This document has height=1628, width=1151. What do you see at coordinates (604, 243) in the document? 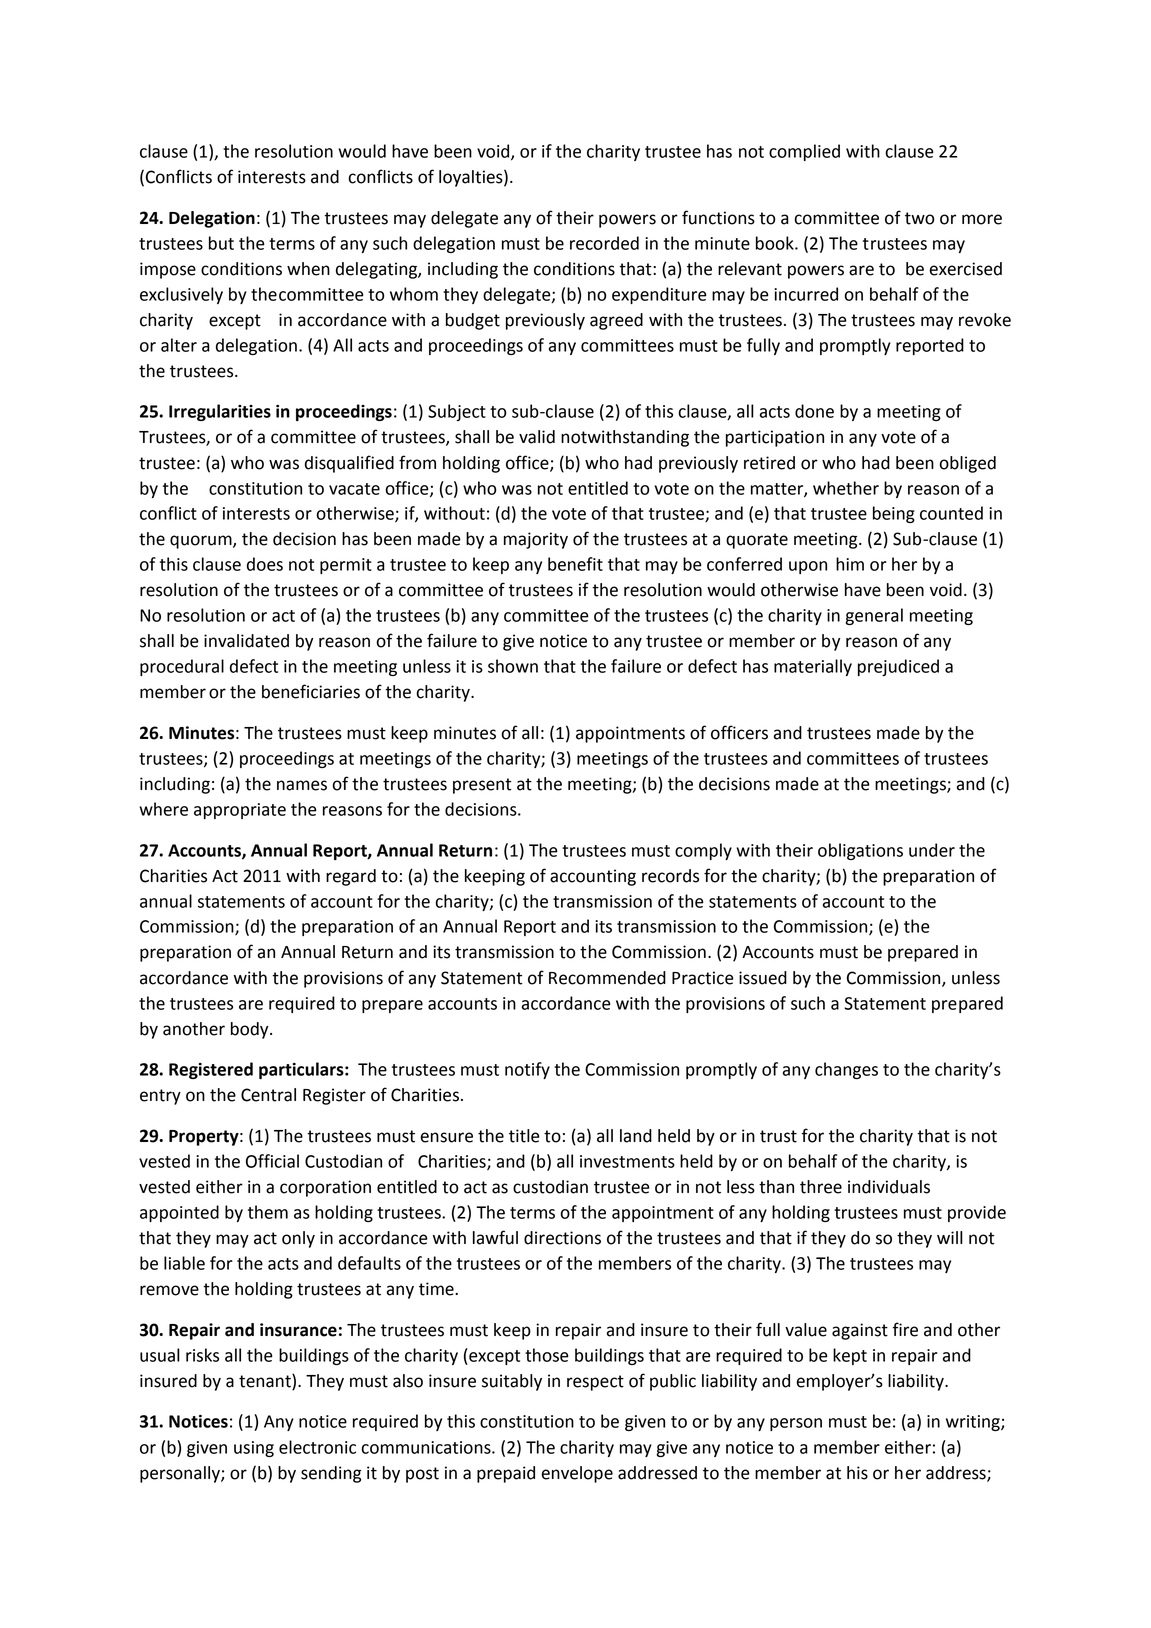
I see `recorded` at bounding box center [604, 243].
